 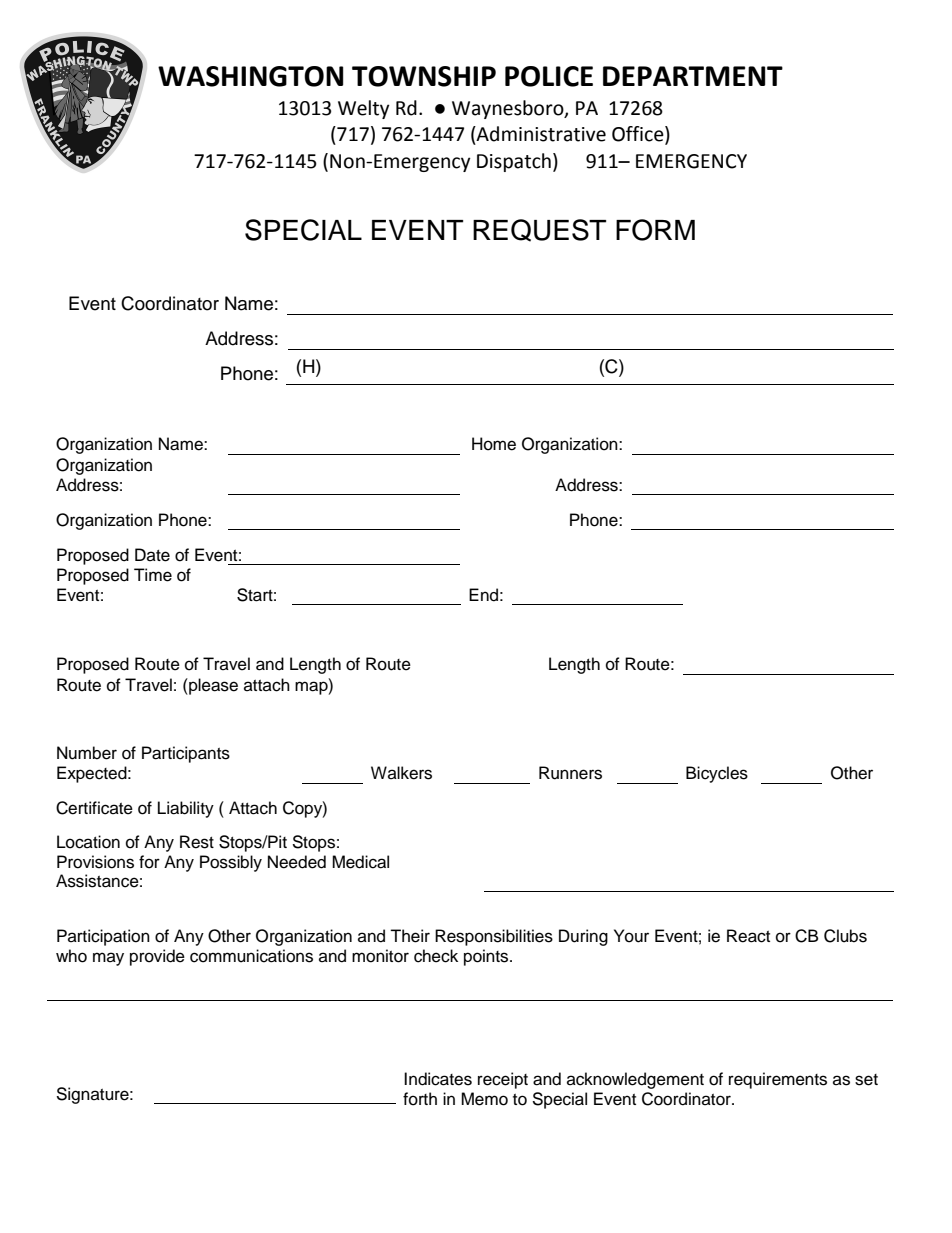 What do you see at coordinates (153, 575) in the document?
I see `Time` at bounding box center [153, 575].
